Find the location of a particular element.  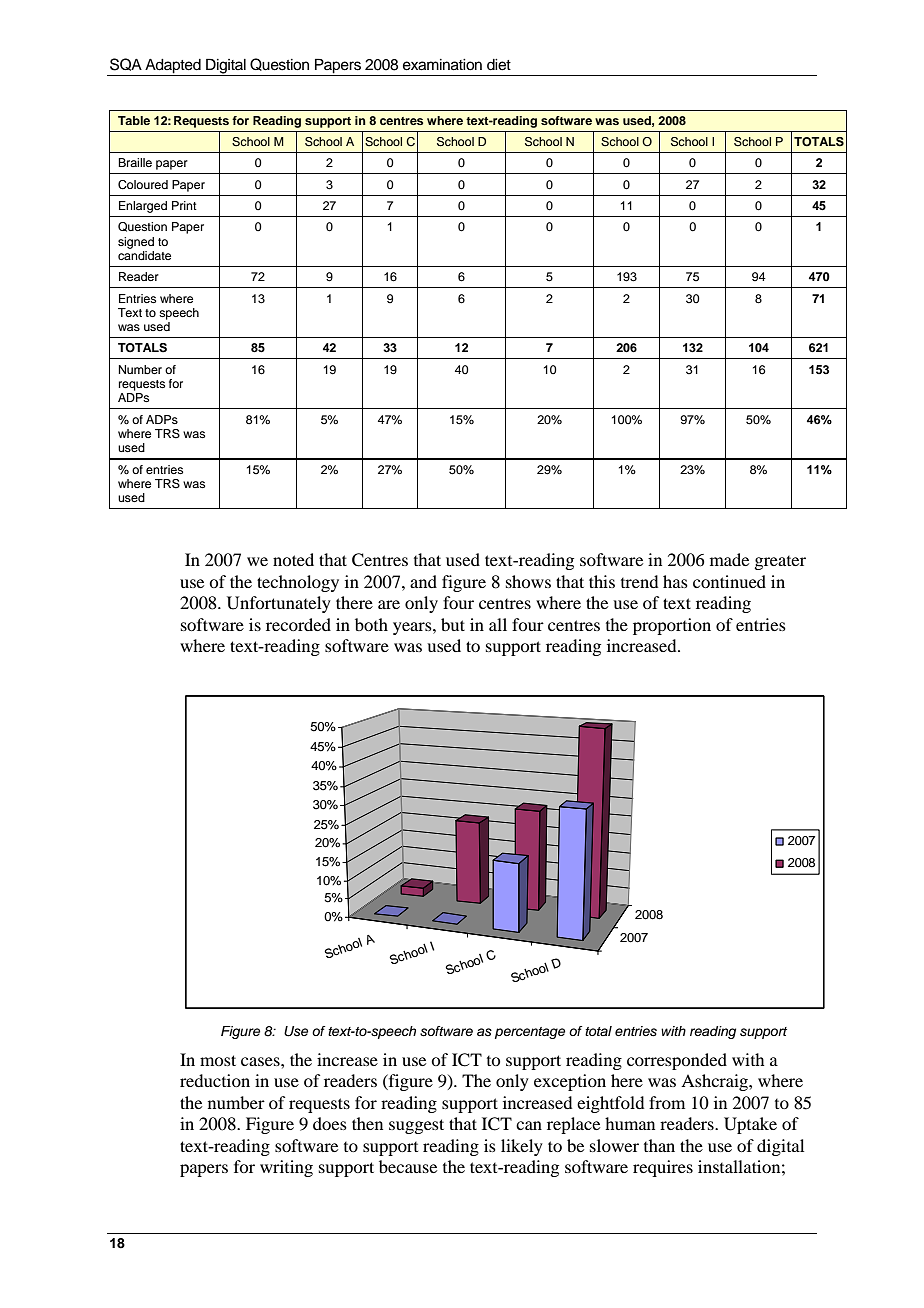

made is located at coordinates (729, 559).
